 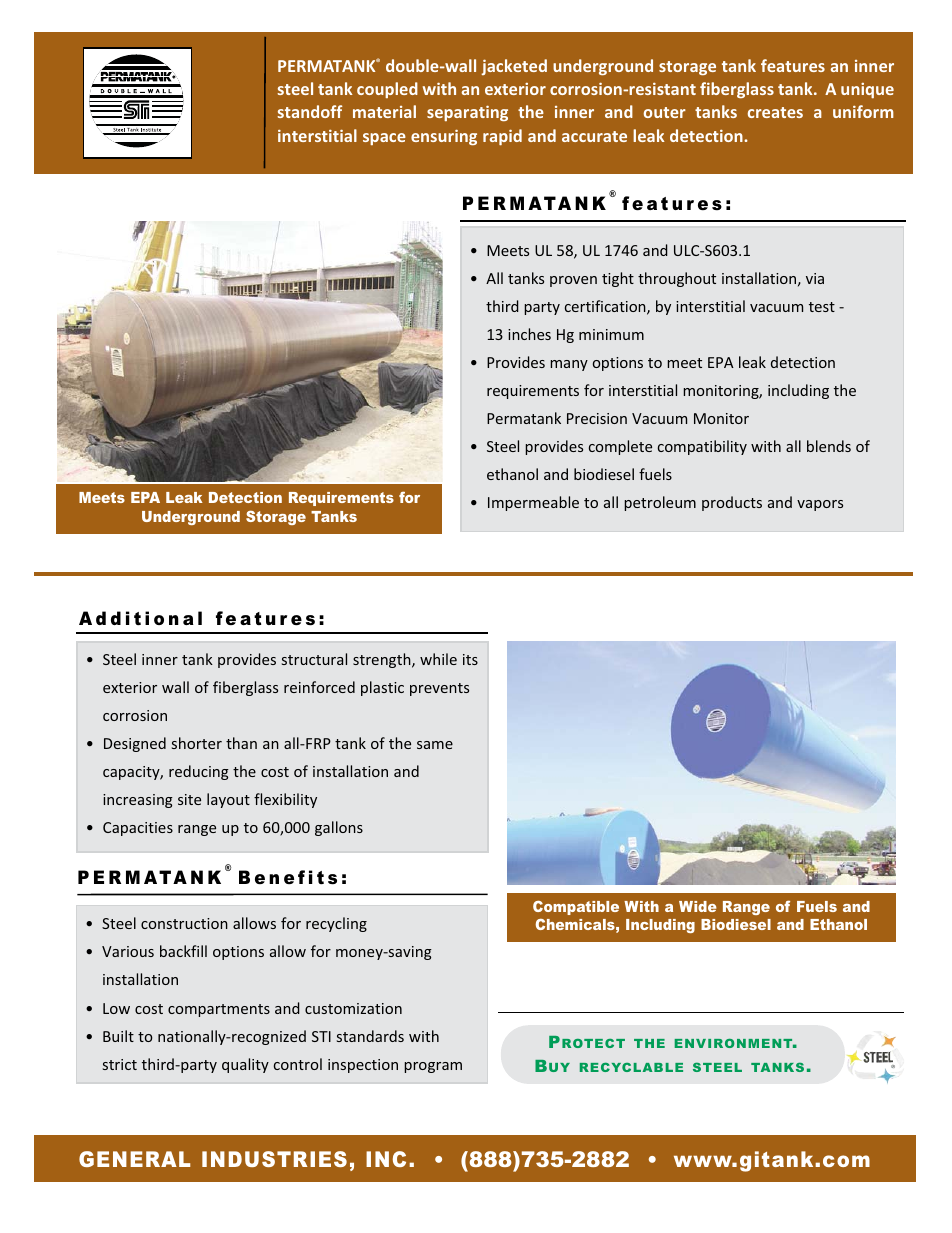 I want to click on inches, so click(x=529, y=334).
